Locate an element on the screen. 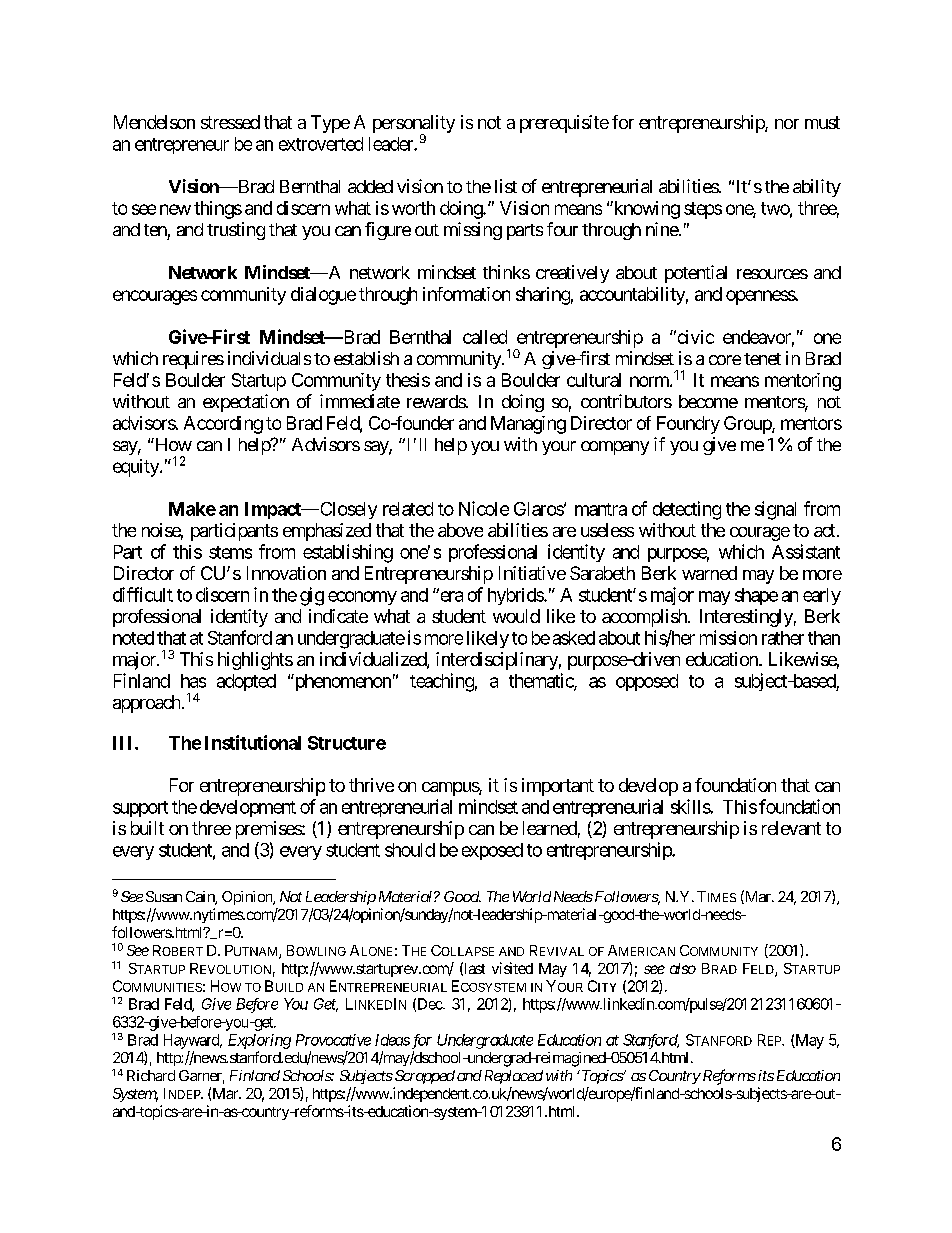 The image size is (952, 1233). must is located at coordinates (822, 122).
